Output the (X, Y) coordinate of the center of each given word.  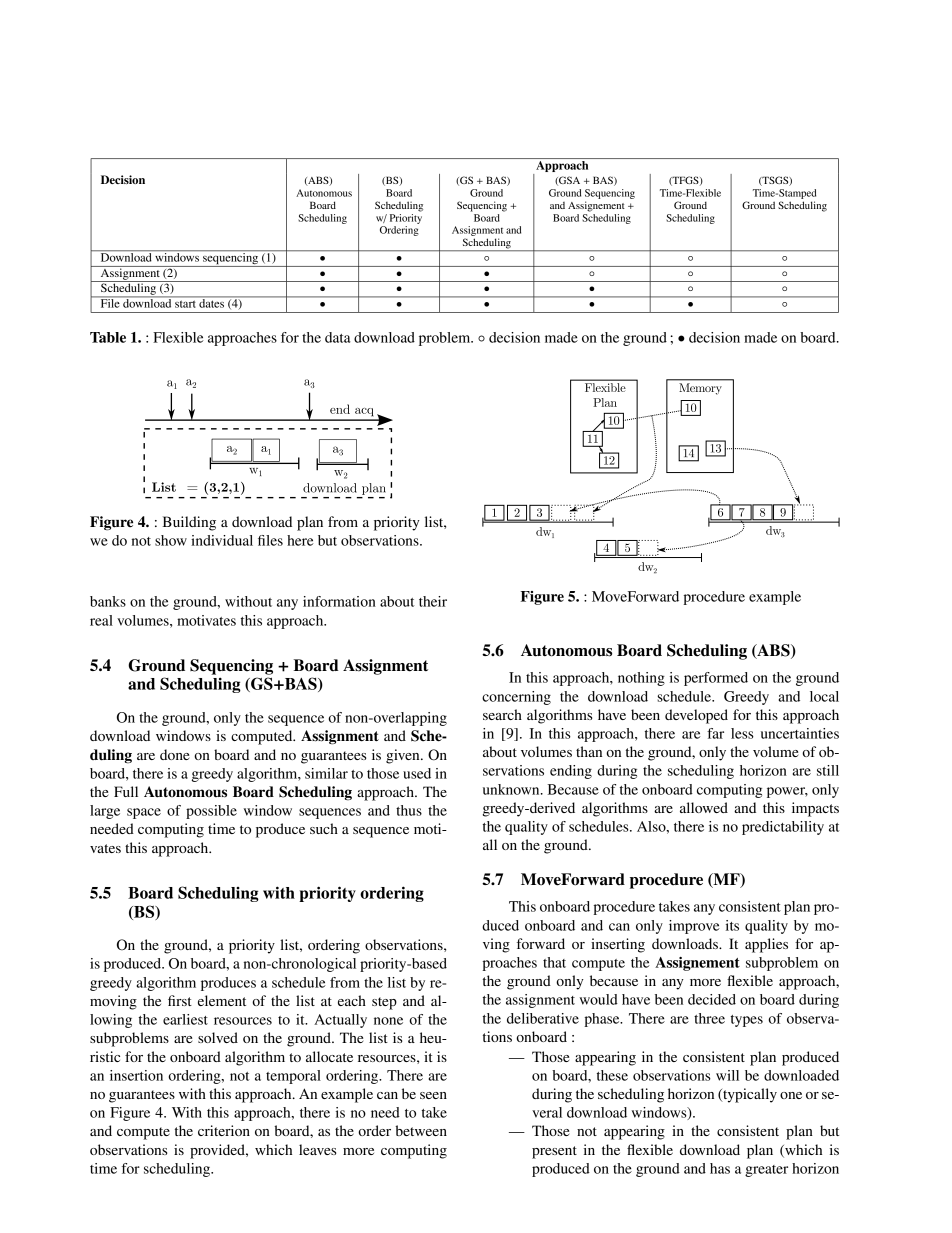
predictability (783, 828)
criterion (224, 1130)
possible (211, 812)
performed (716, 679)
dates (212, 302)
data (338, 337)
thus (409, 810)
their (433, 601)
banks (108, 601)
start (185, 304)
